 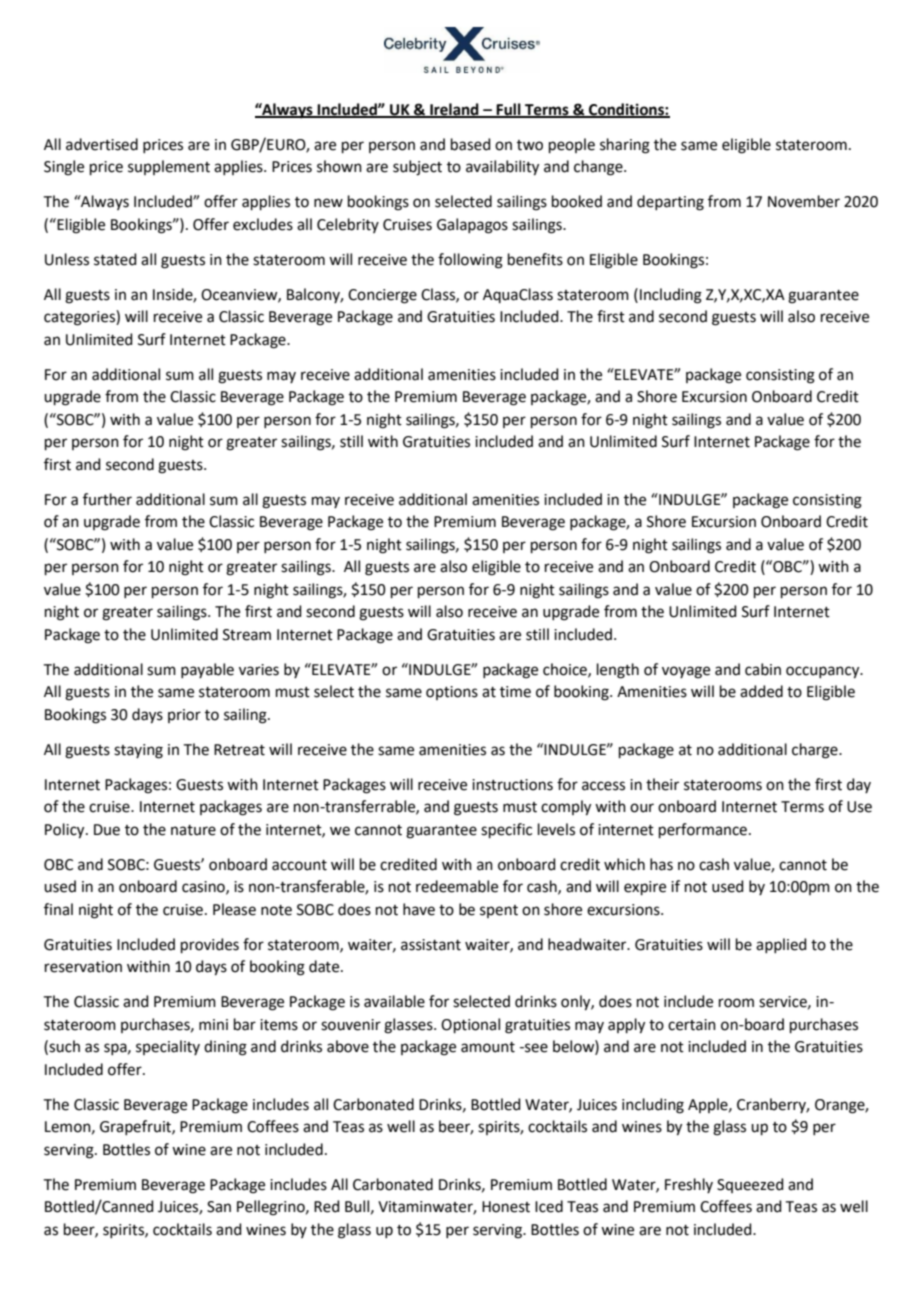 I want to click on applied, so click(x=781, y=945).
